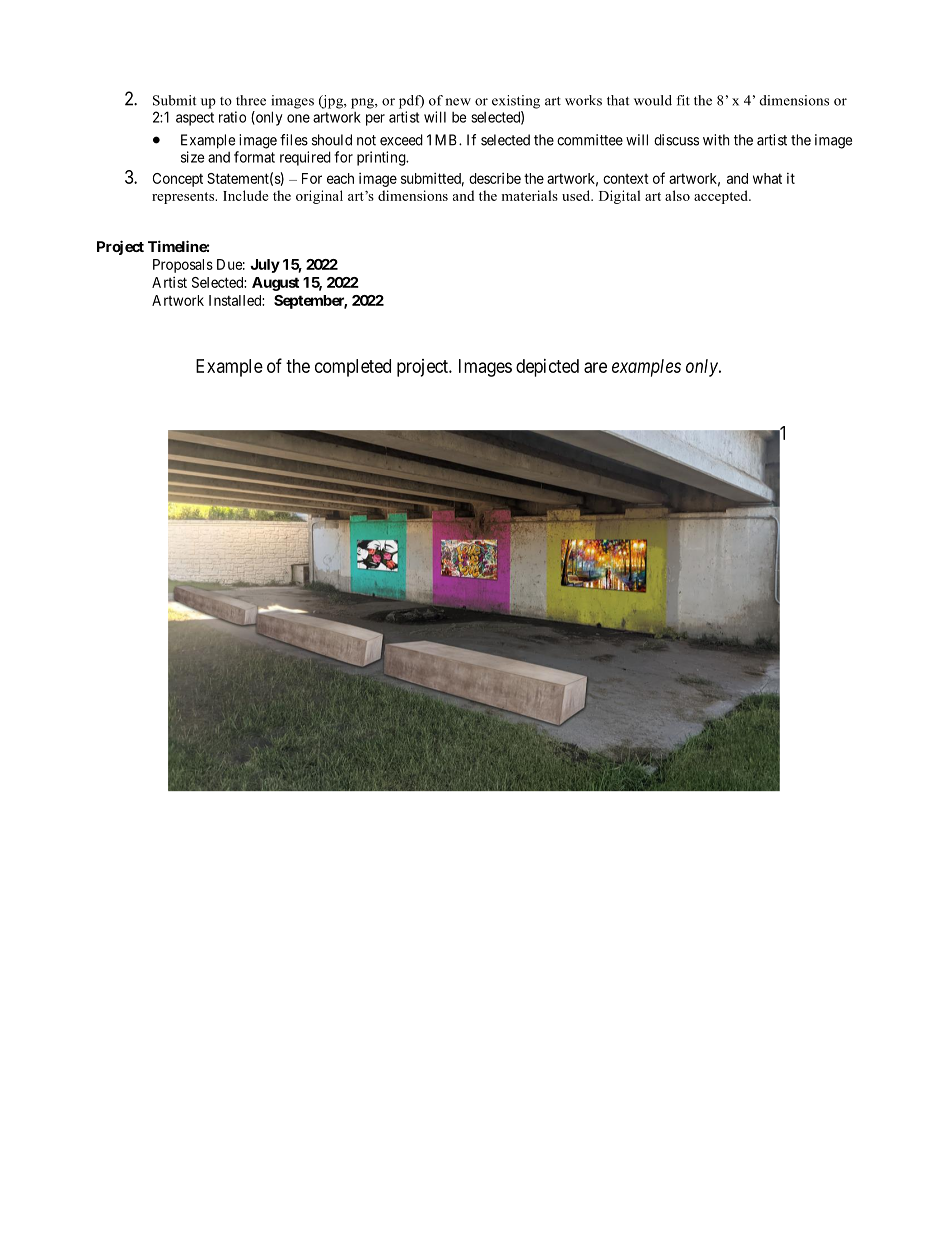 This page has height=1233, width=952. What do you see at coordinates (722, 197) in the page?
I see `accepted` at bounding box center [722, 197].
